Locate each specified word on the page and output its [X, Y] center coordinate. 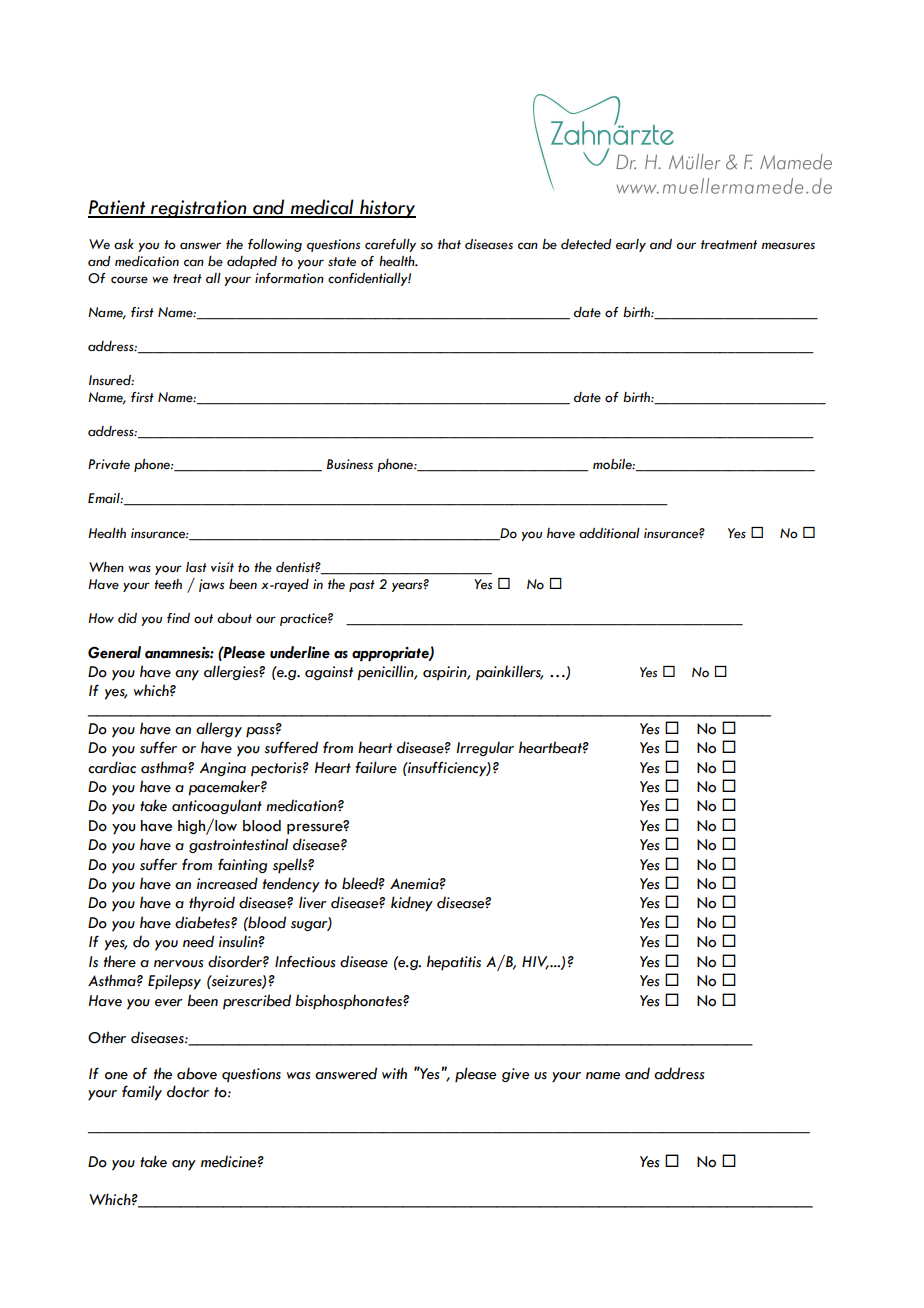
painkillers [509, 673]
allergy [219, 730]
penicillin [386, 673]
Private [109, 464]
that [449, 244]
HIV [535, 962]
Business [350, 464]
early [631, 245]
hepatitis [454, 963]
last [196, 567]
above [197, 1073]
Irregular [485, 748]
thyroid [212, 904]
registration [199, 209]
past [362, 586]
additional [609, 533]
